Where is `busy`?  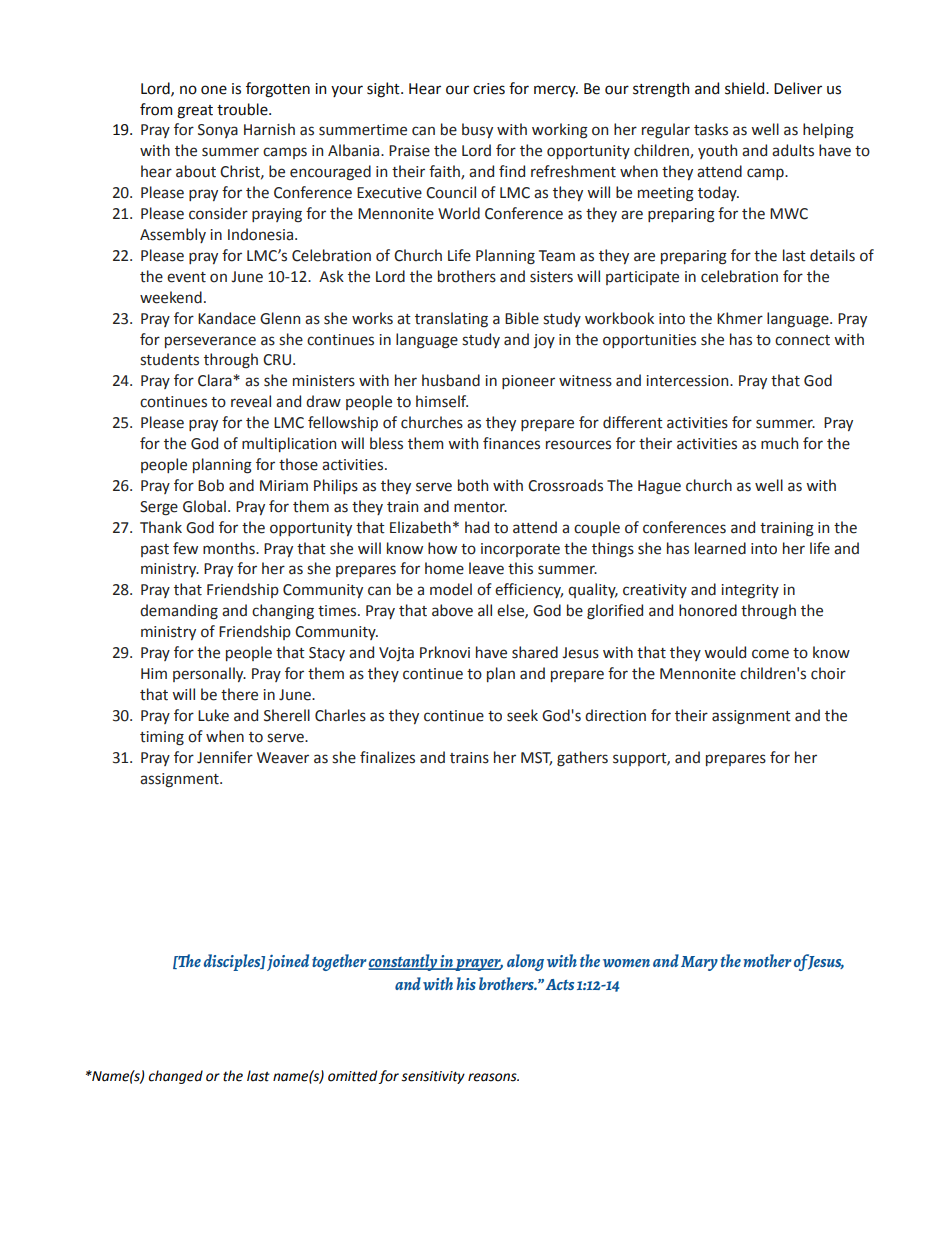
busy is located at coordinates (477, 130).
